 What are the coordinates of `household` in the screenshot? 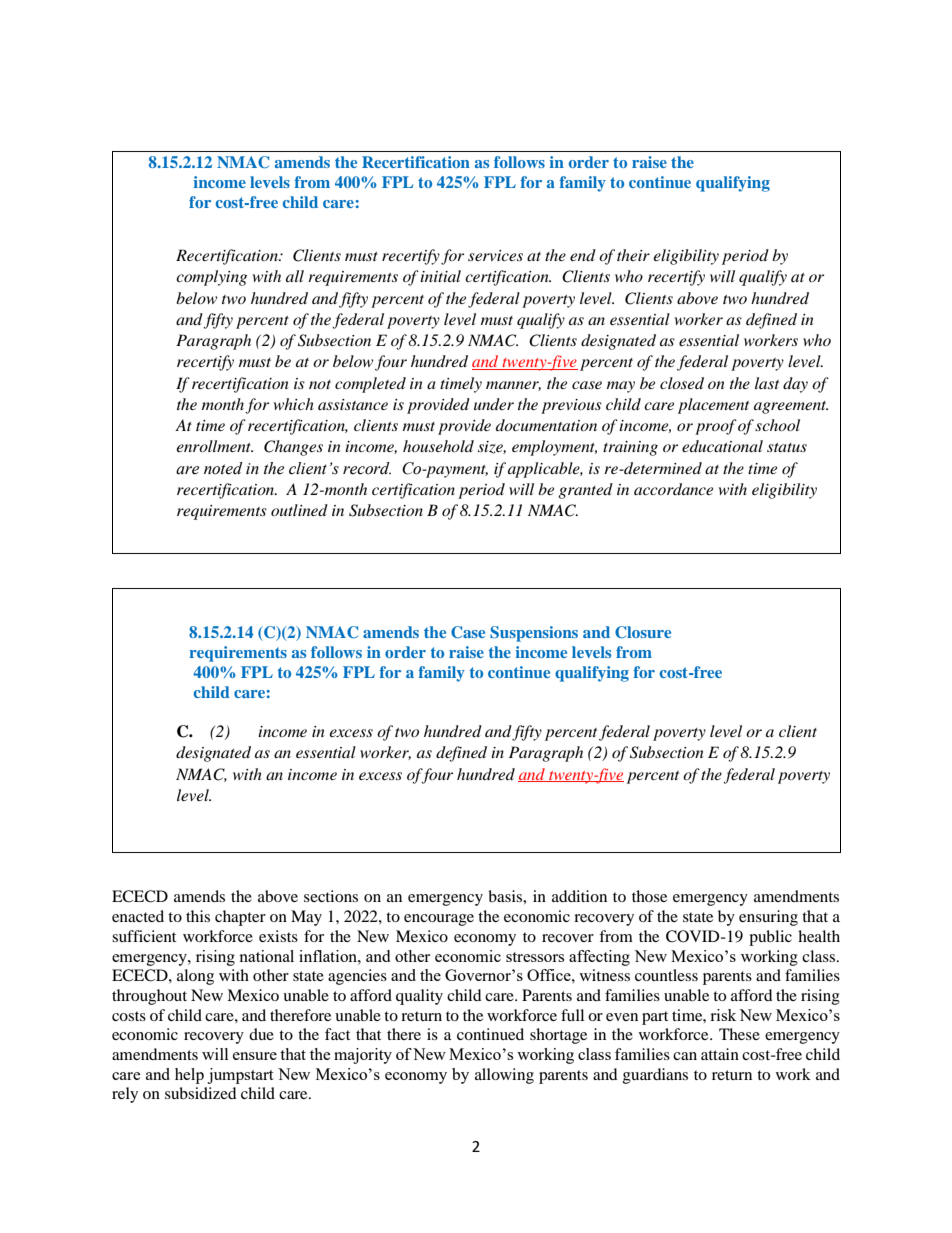 It's located at (438, 446).
